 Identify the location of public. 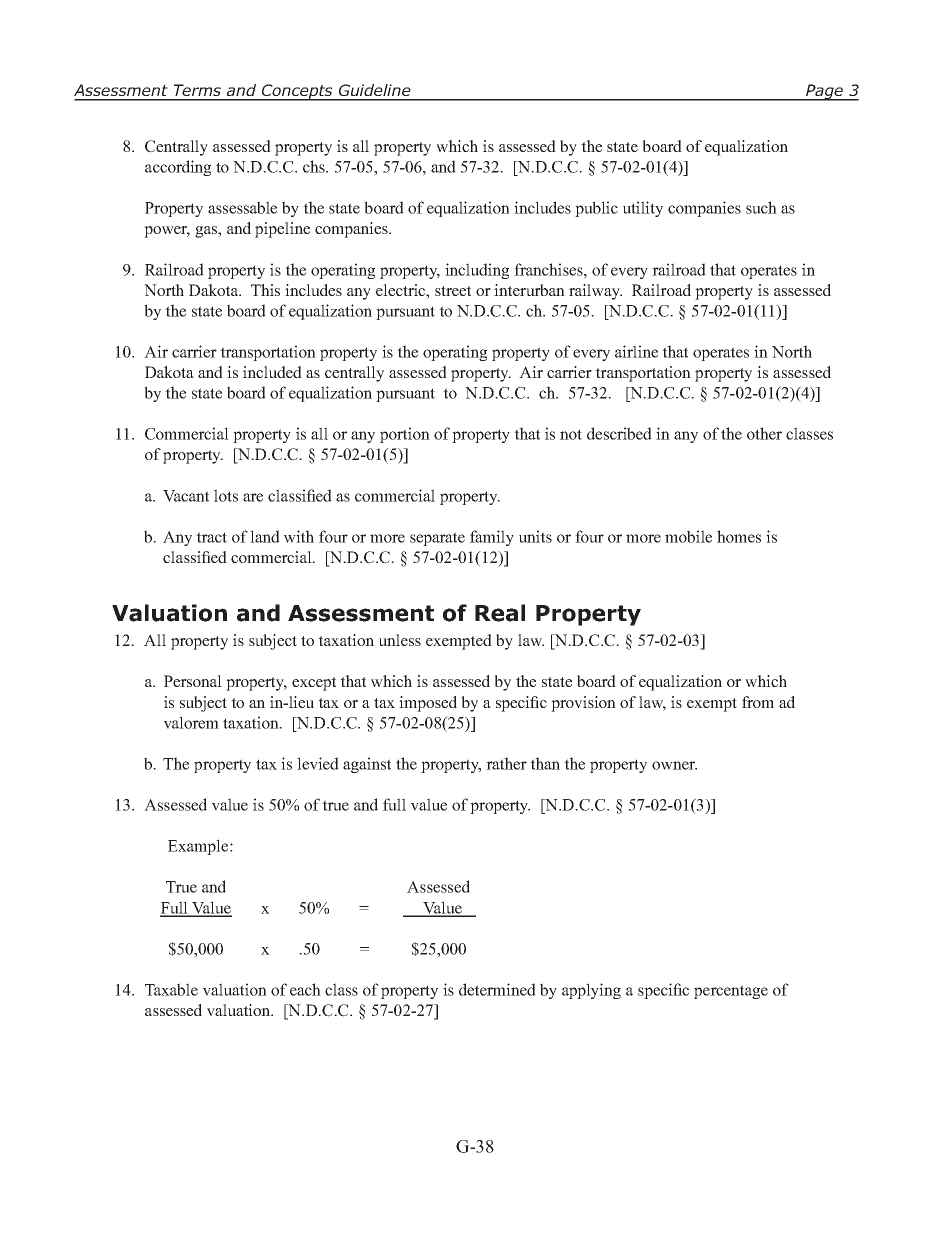
(596, 209).
